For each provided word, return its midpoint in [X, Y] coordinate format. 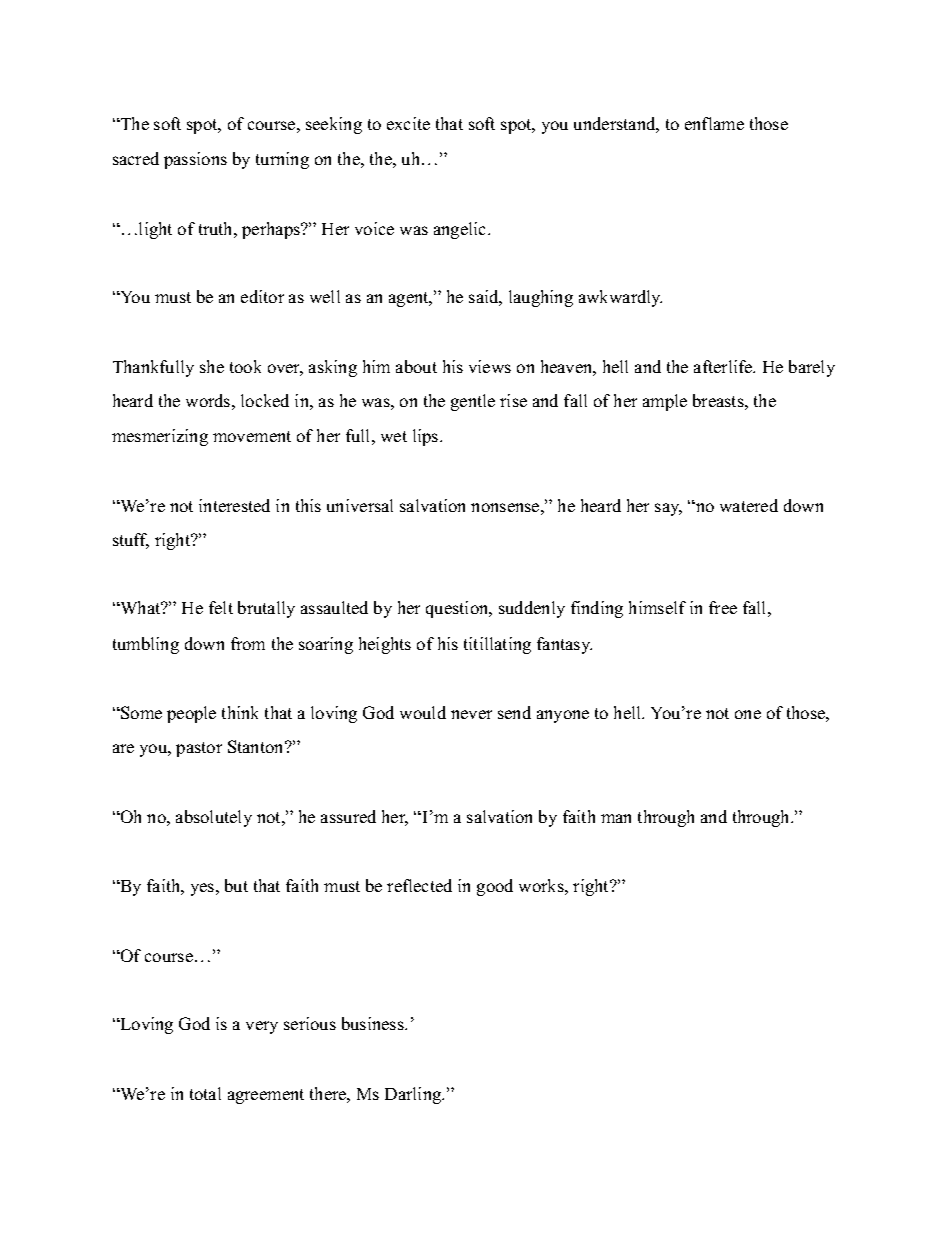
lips [427, 437]
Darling [414, 1095]
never [471, 714]
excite [408, 123]
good [495, 887]
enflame [714, 123]
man [616, 818]
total [205, 1093]
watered [749, 505]
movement [252, 436]
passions [195, 160]
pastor [199, 749]
